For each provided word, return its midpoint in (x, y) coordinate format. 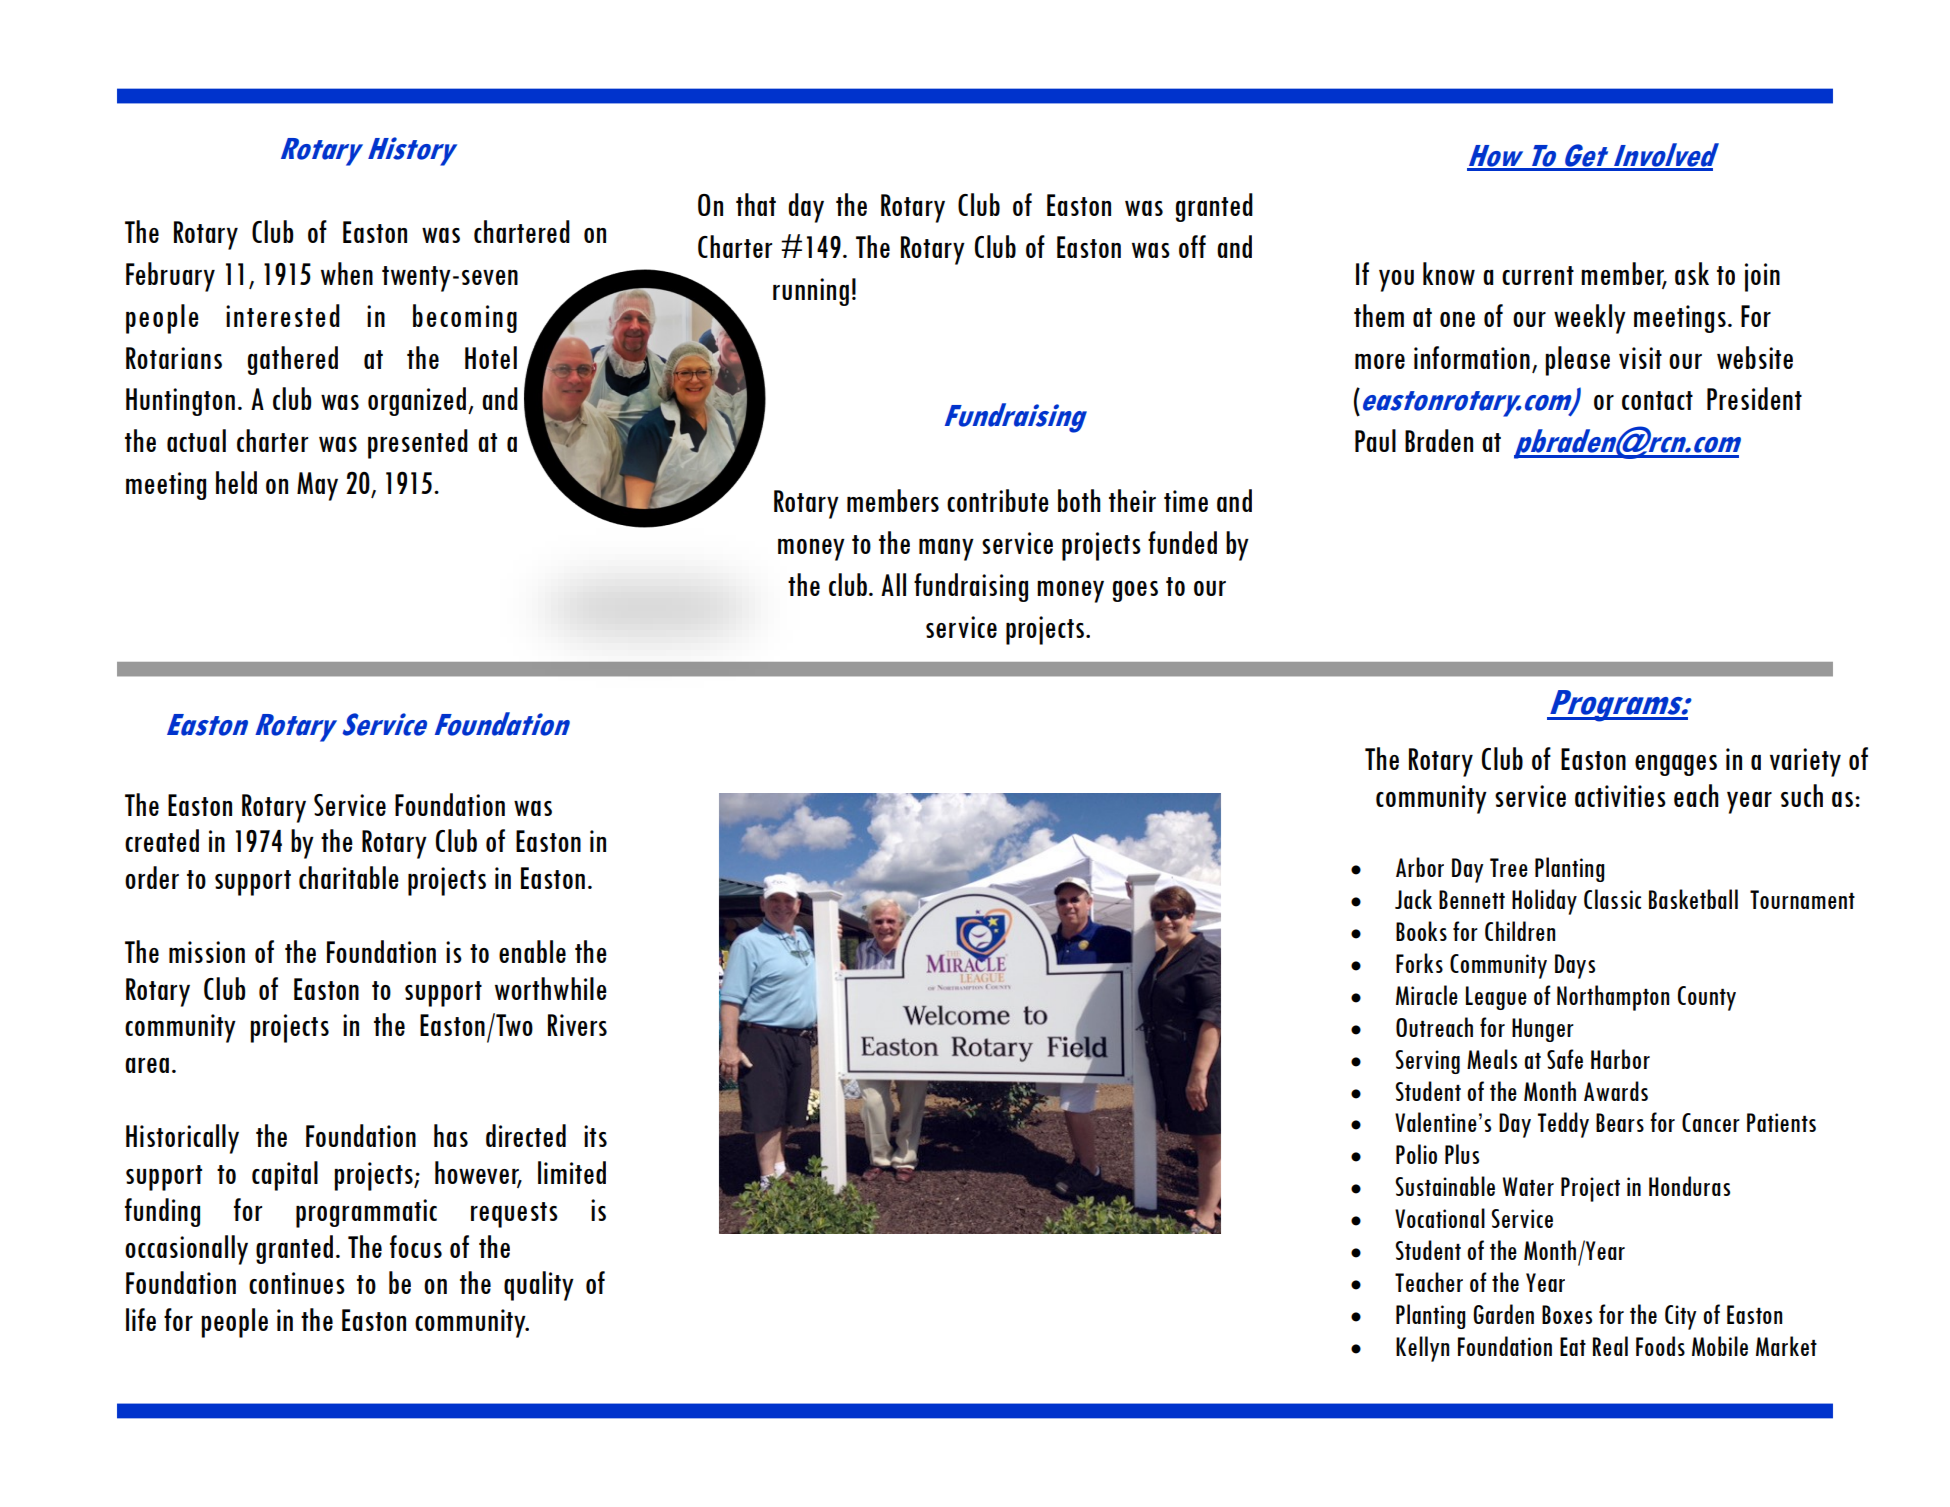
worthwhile (551, 988)
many (946, 550)
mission (207, 952)
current (1538, 275)
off (1192, 246)
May (317, 486)
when (347, 273)
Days (1575, 966)
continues (297, 1283)
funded (1182, 542)
